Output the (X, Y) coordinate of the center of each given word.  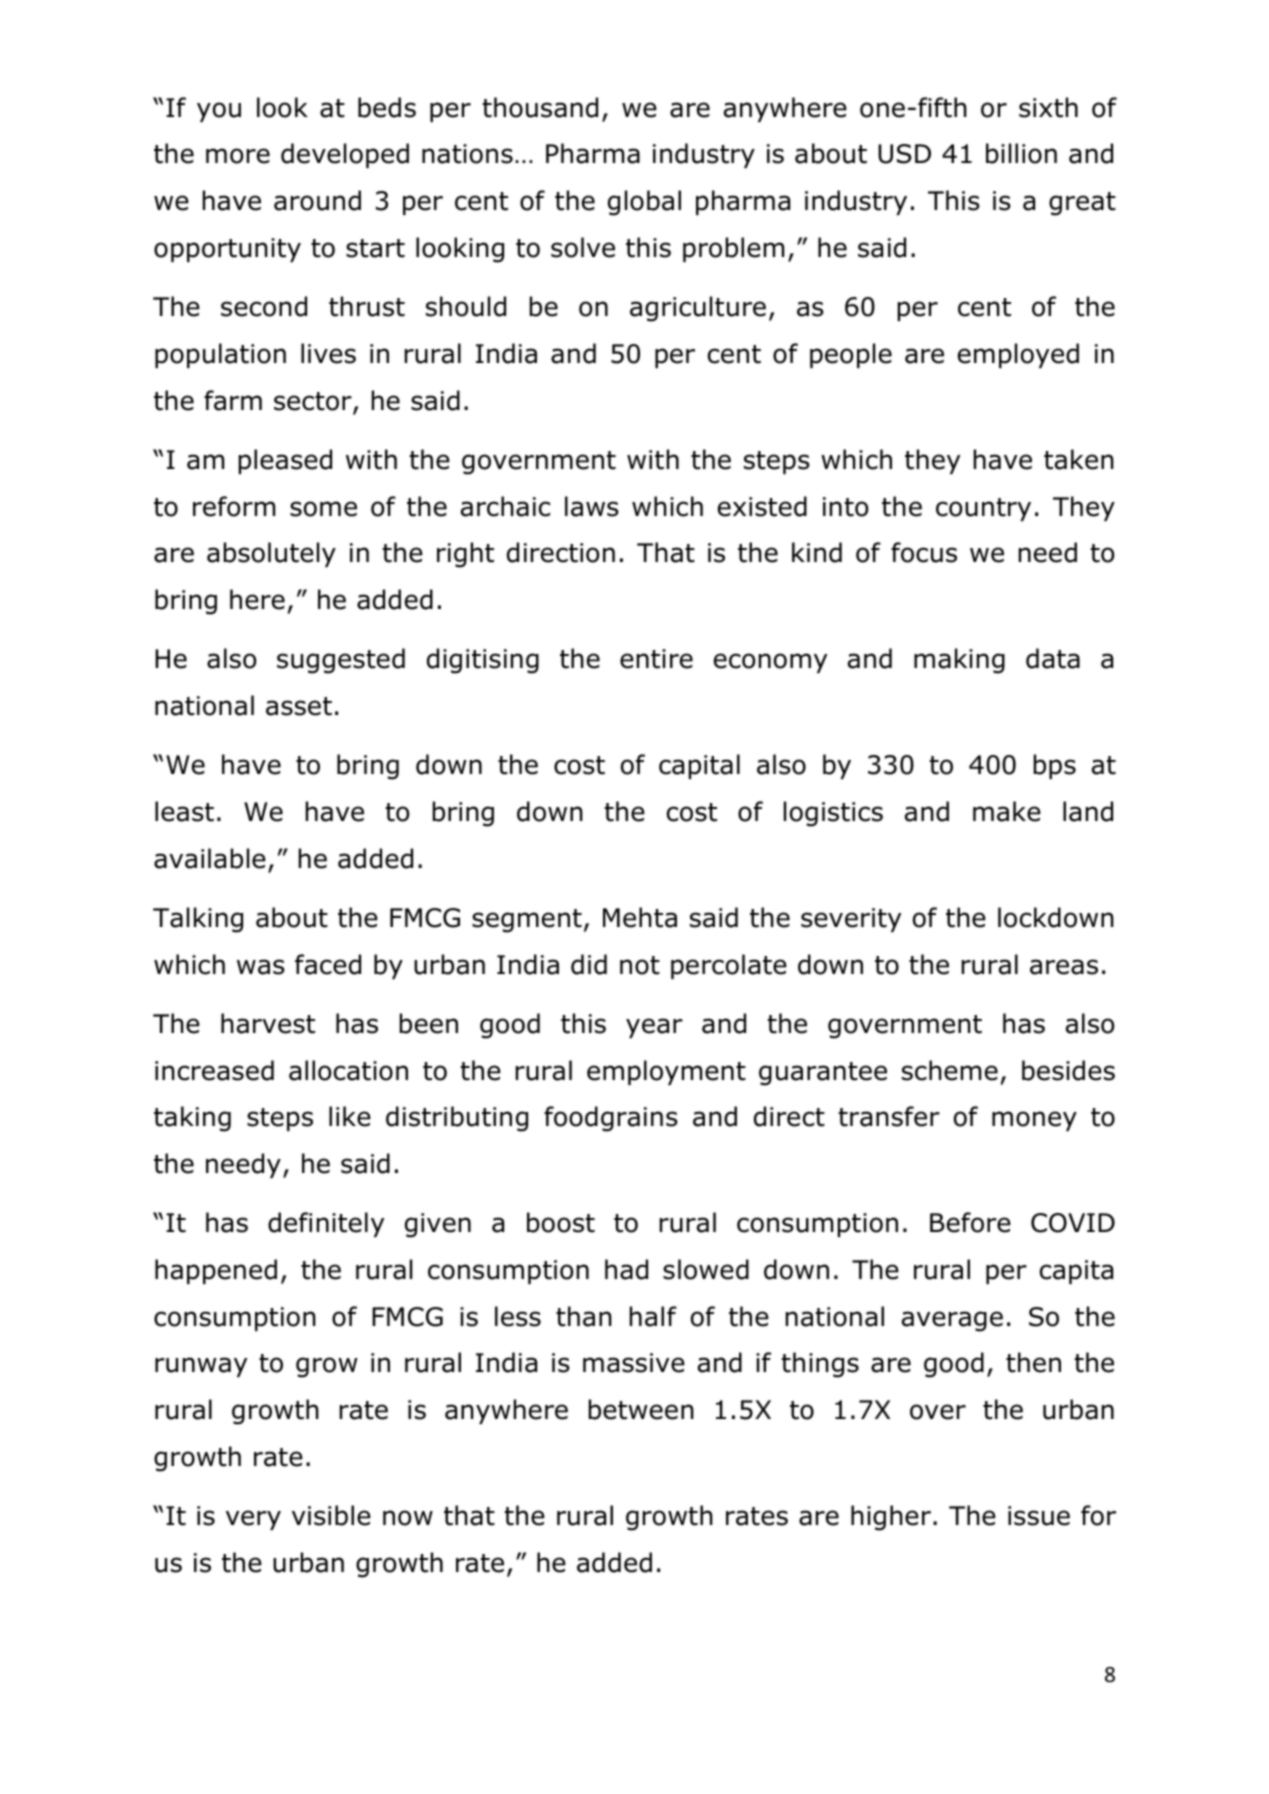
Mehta (640, 917)
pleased (285, 461)
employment (666, 1072)
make (1007, 811)
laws (592, 506)
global (644, 203)
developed (345, 155)
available (210, 858)
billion (1021, 153)
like (350, 1116)
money (1034, 1121)
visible (331, 1515)
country (983, 509)
